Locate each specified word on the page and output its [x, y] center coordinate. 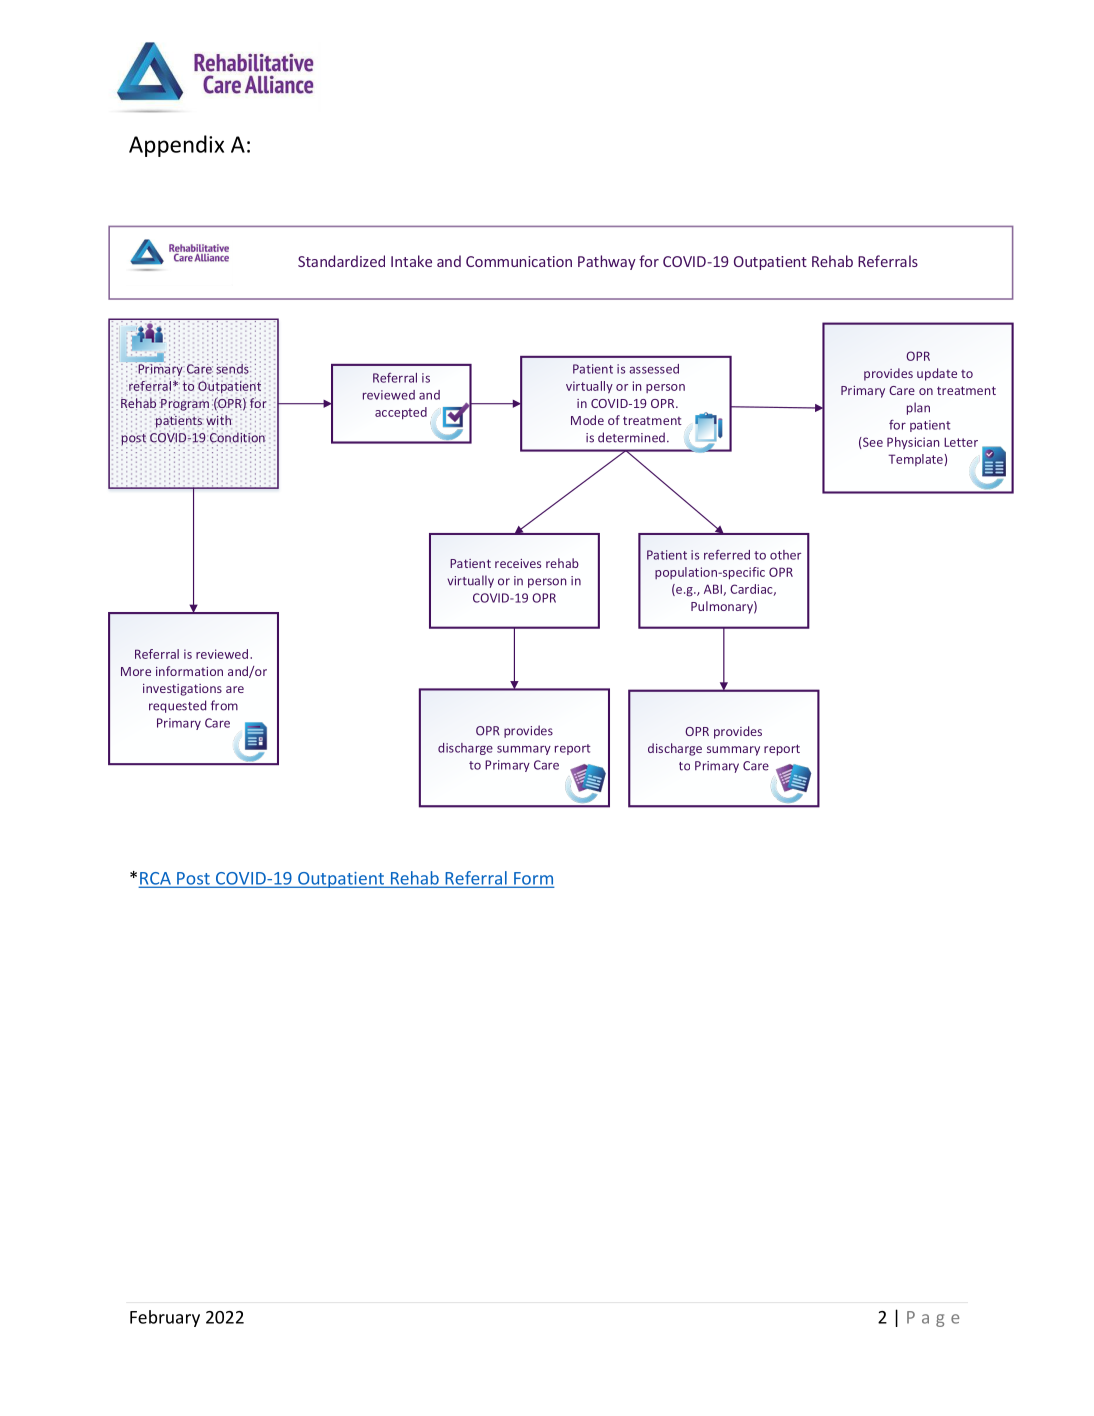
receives [518, 563]
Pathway [607, 262]
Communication [519, 261]
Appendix [176, 146]
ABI [714, 590]
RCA [156, 879]
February [165, 1318]
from [224, 705]
